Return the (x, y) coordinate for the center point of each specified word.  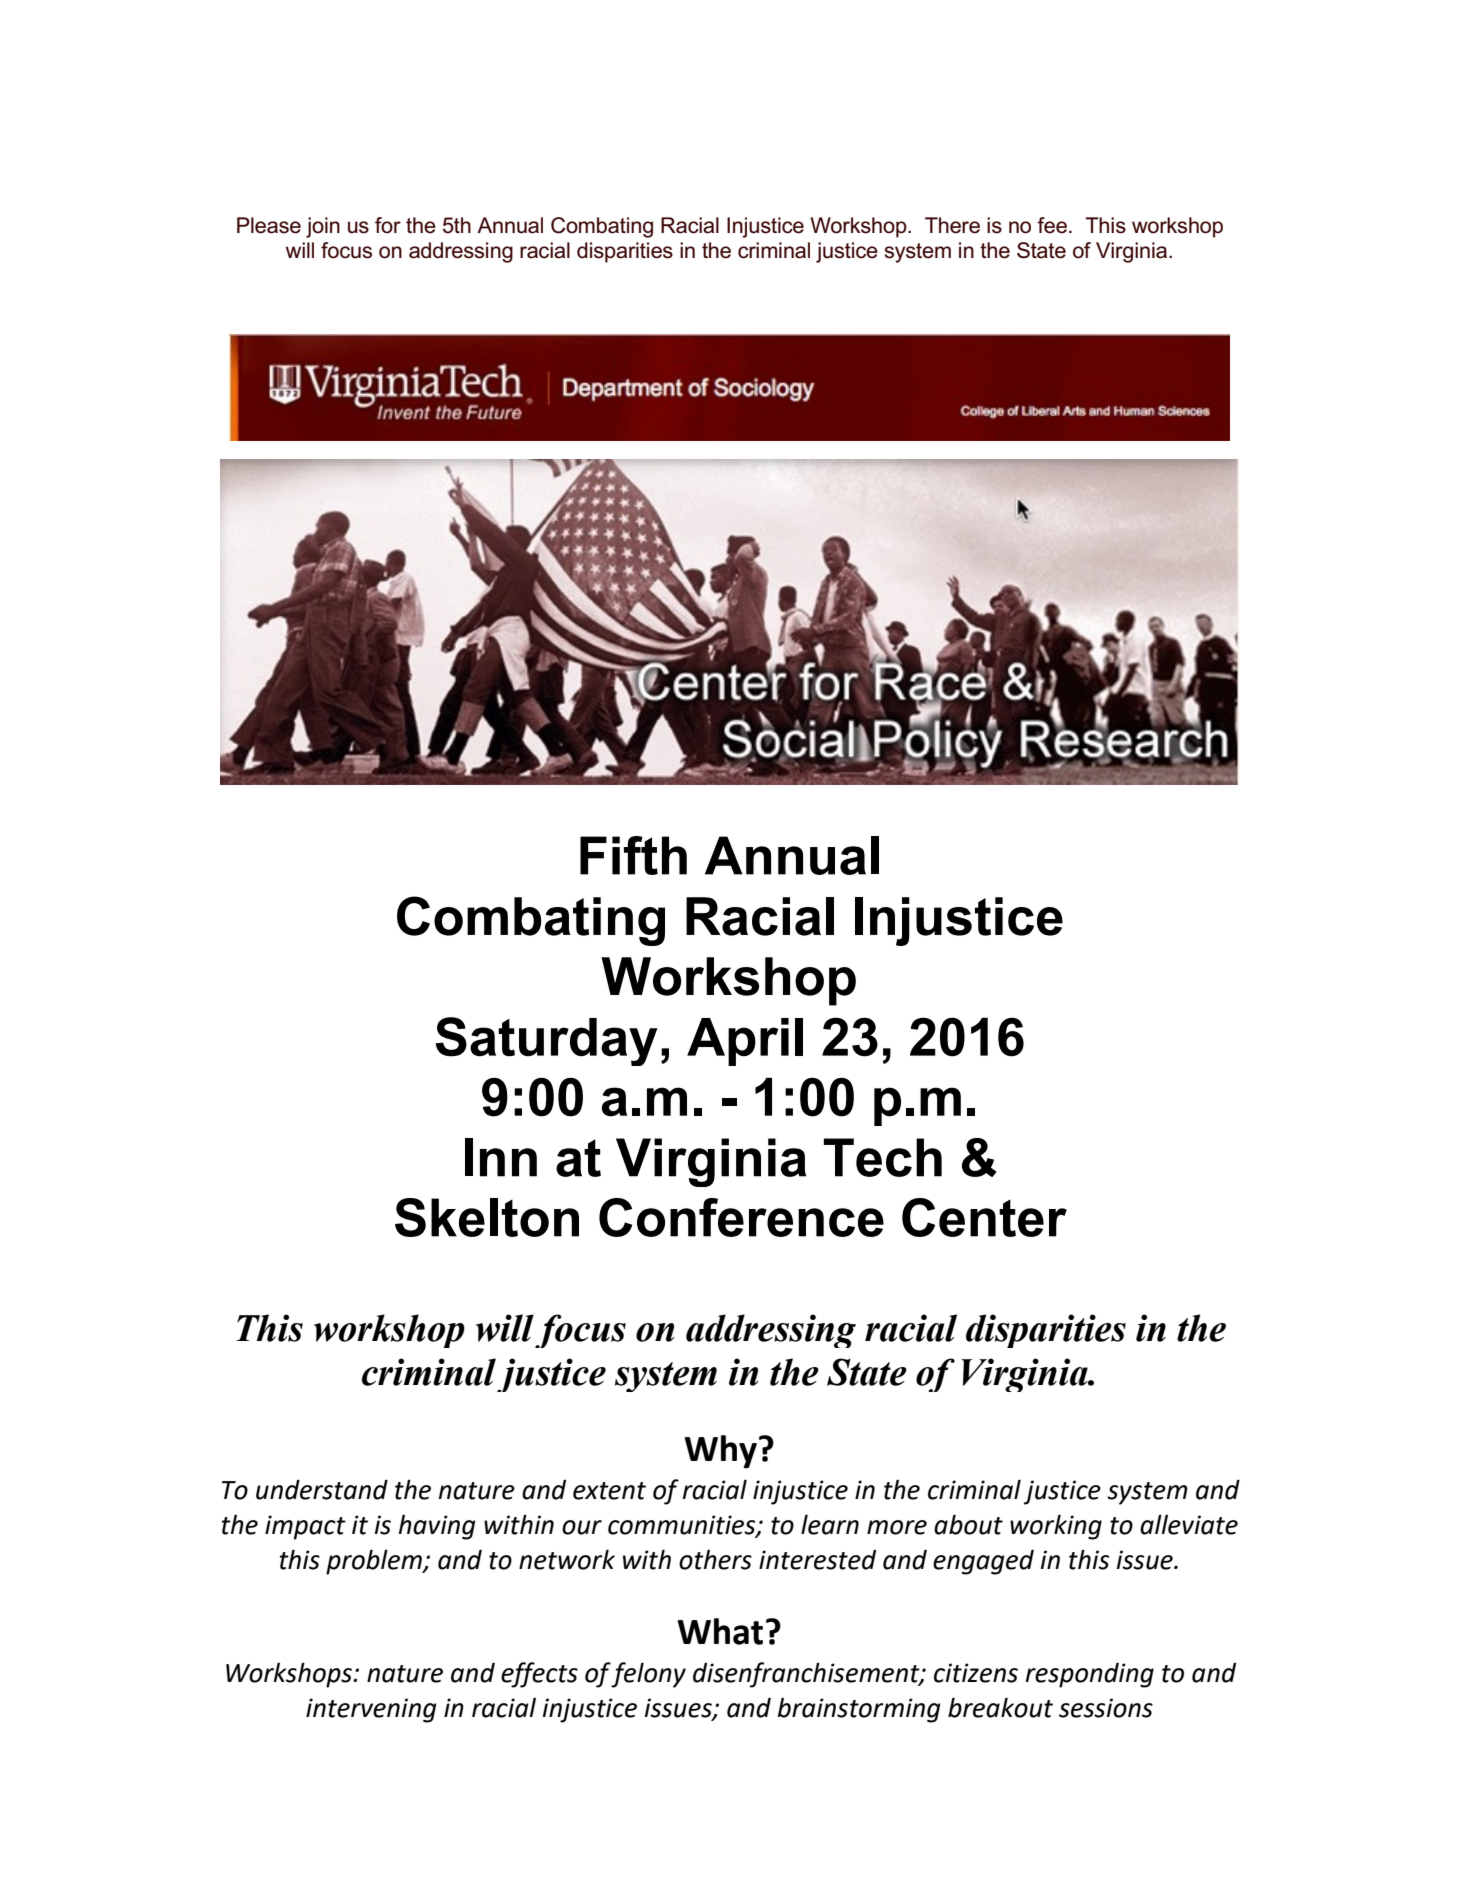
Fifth (633, 855)
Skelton (487, 1217)
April (745, 1042)
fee (1052, 225)
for (388, 225)
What (720, 1631)
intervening (371, 1710)
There (952, 225)
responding (1090, 1675)
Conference (741, 1217)
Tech (883, 1157)
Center (984, 1217)
